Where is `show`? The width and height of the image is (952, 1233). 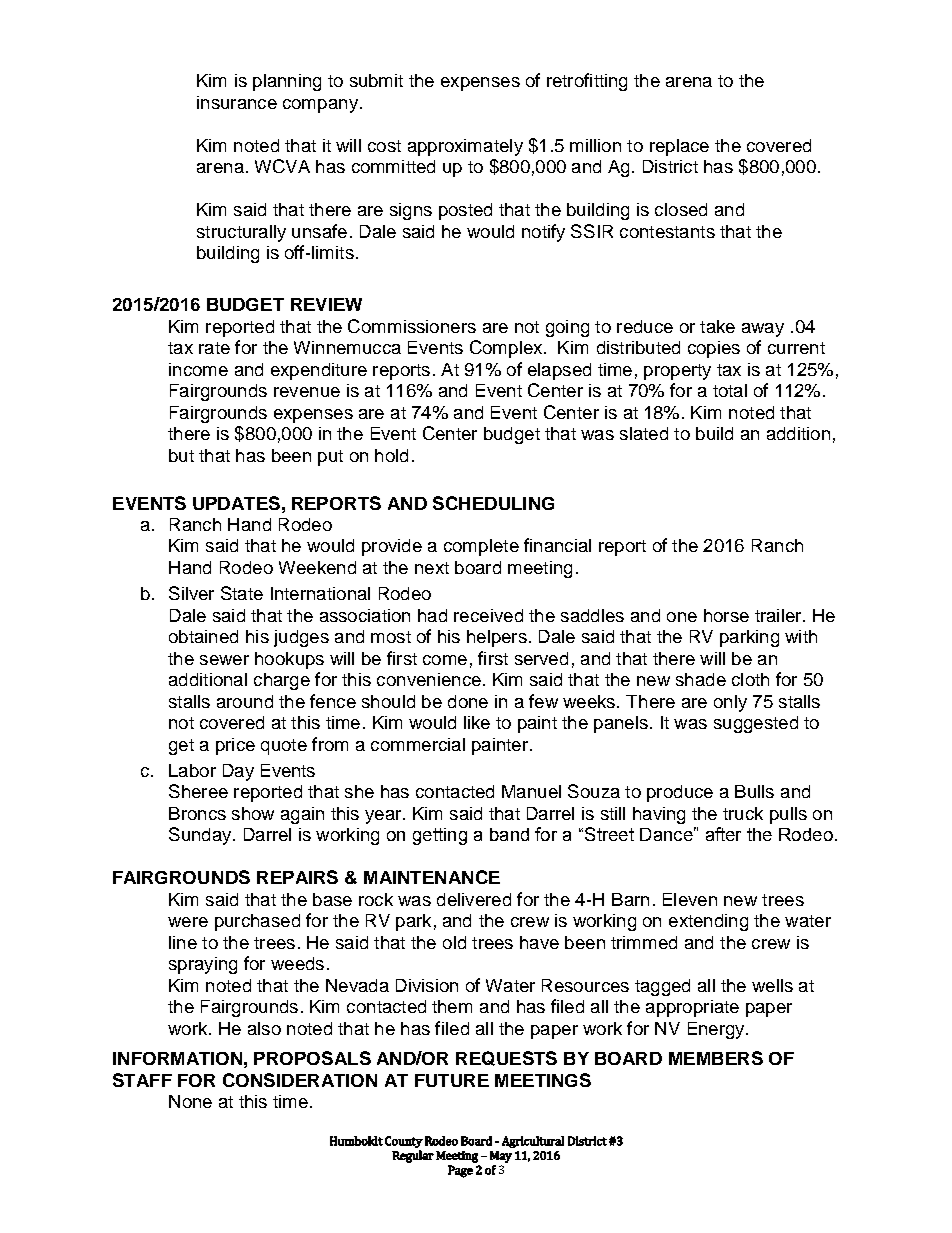
show is located at coordinates (253, 813).
